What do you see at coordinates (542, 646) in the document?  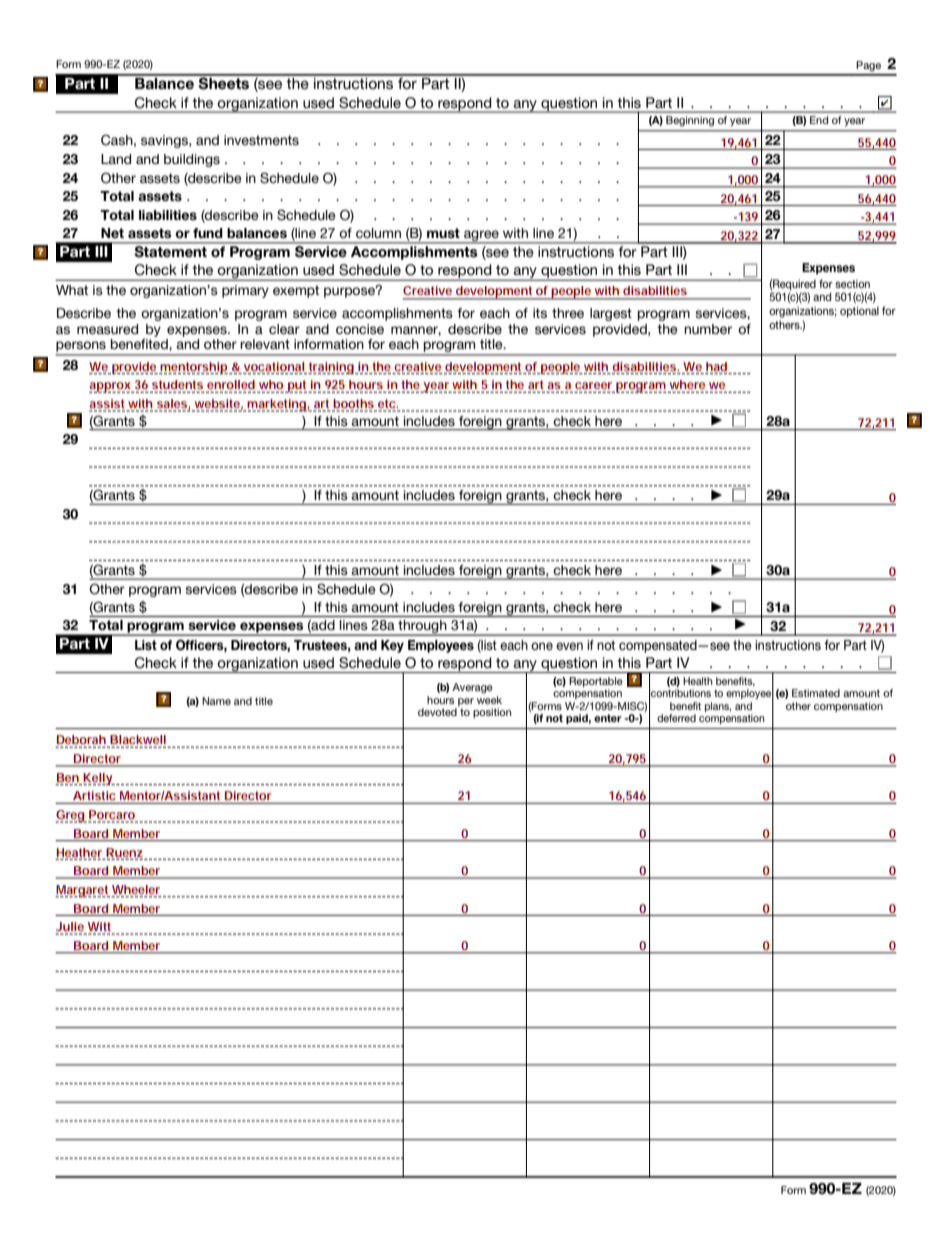 I see `one` at bounding box center [542, 646].
